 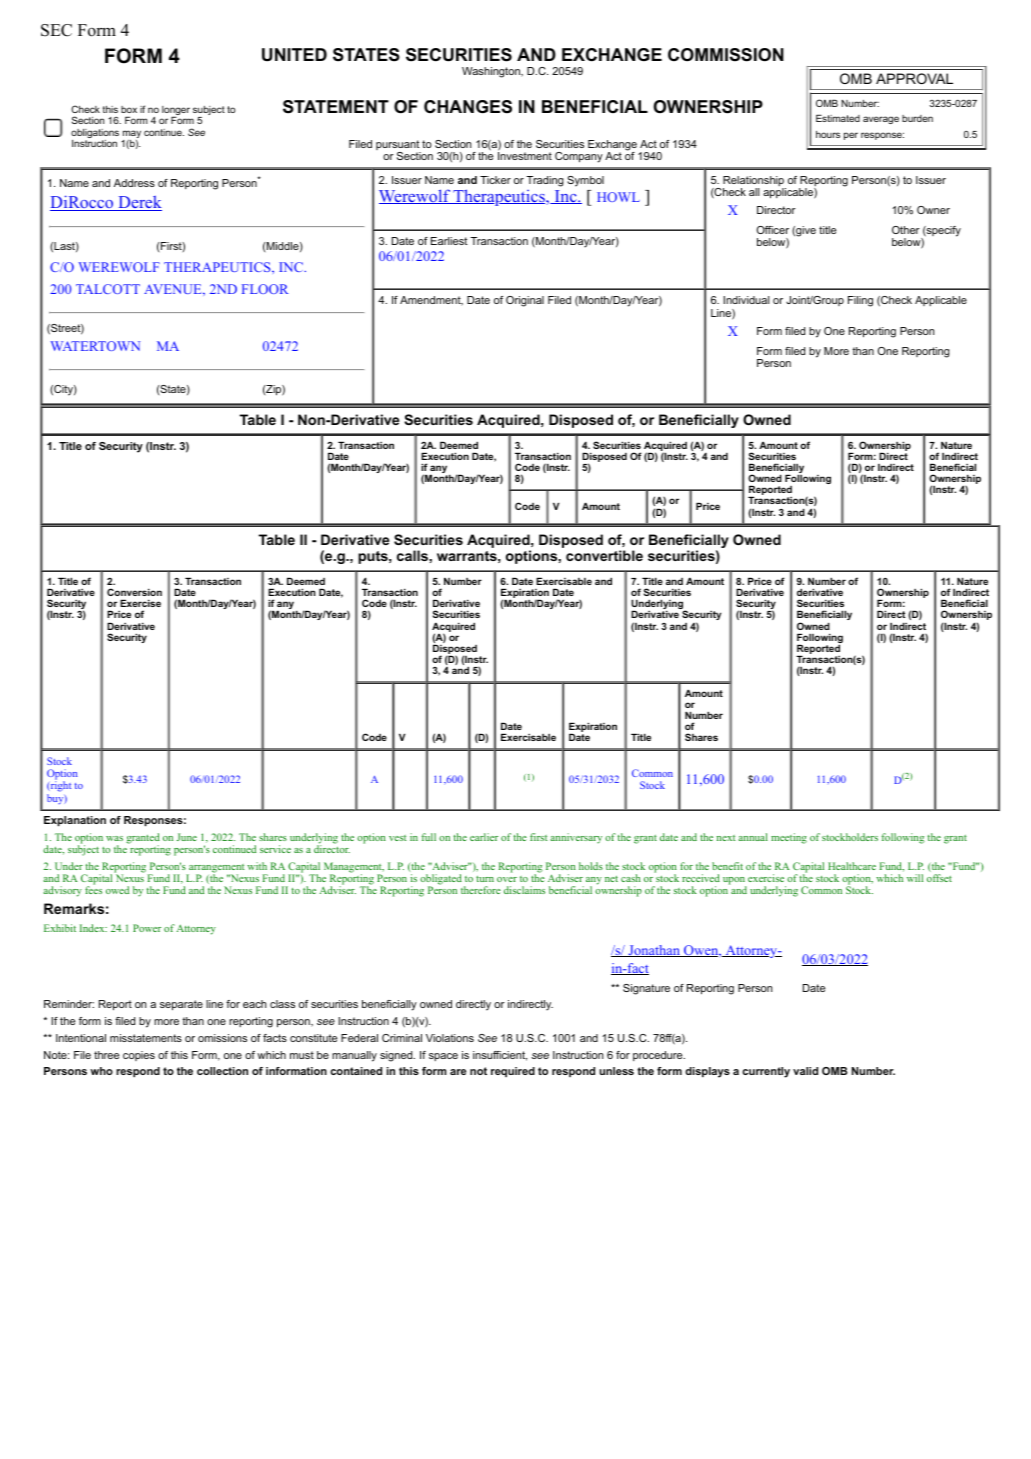 What do you see at coordinates (492, 72) in the image?
I see `Washington` at bounding box center [492, 72].
